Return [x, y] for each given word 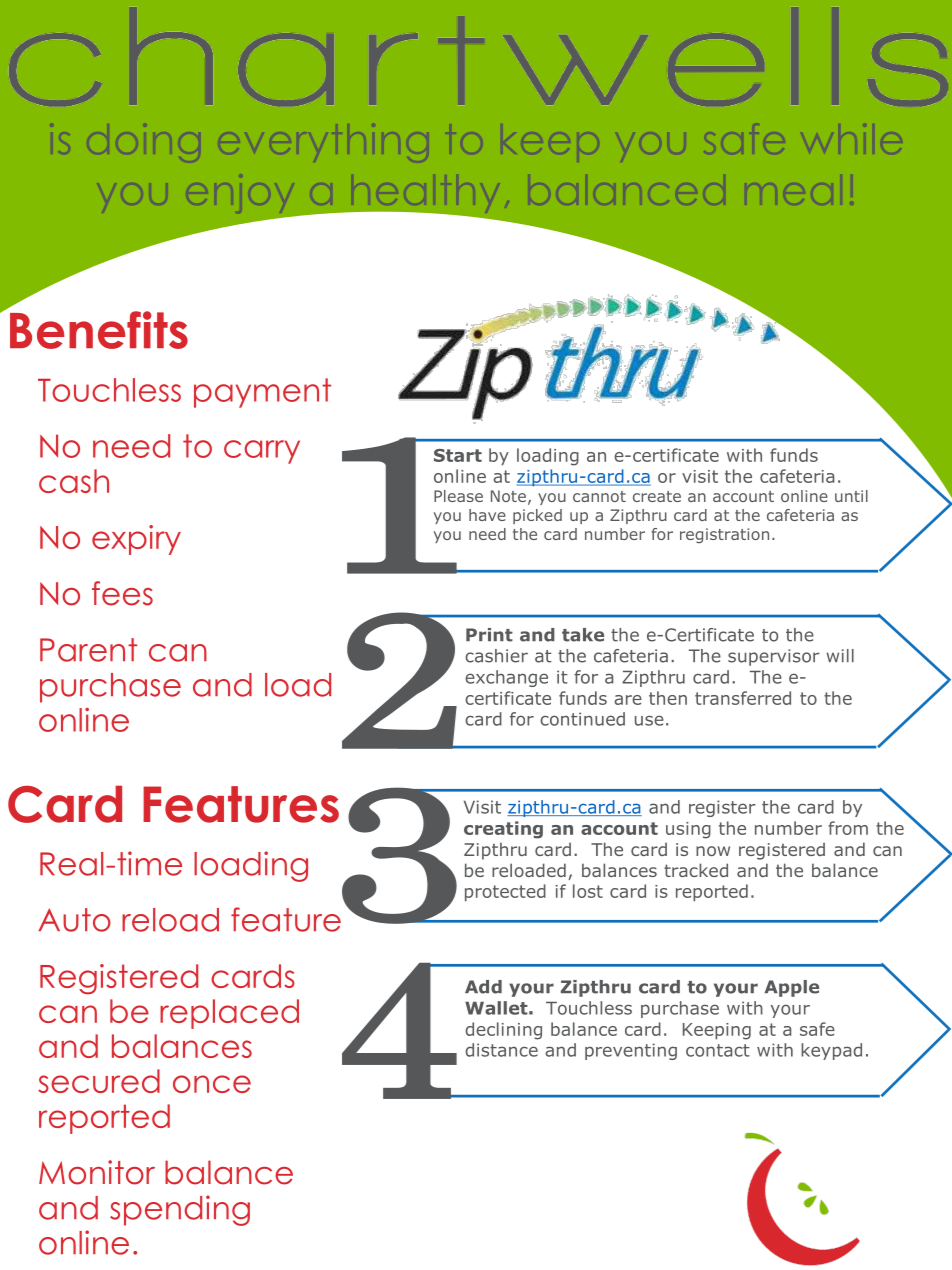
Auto [74, 920]
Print [489, 635]
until [851, 496]
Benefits [99, 330]
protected [505, 892]
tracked [696, 870]
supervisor [774, 657]
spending [180, 1210]
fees [122, 593]
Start [458, 455]
